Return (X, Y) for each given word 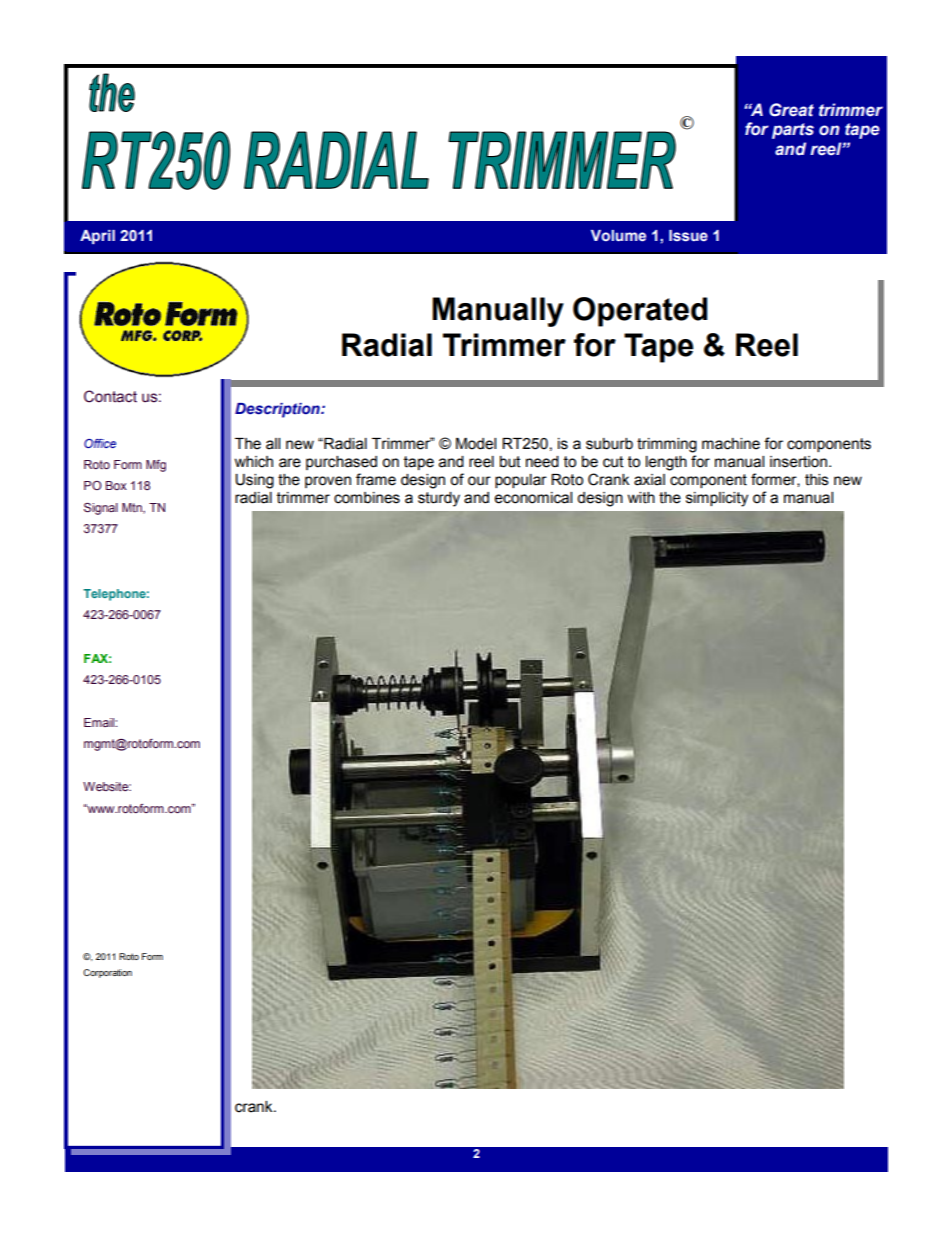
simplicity (717, 499)
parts (793, 131)
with (641, 498)
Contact (110, 396)
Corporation (107, 973)
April (97, 237)
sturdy (439, 499)
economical (533, 498)
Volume (618, 236)
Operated (640, 312)
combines (367, 498)
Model (476, 444)
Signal (101, 509)
